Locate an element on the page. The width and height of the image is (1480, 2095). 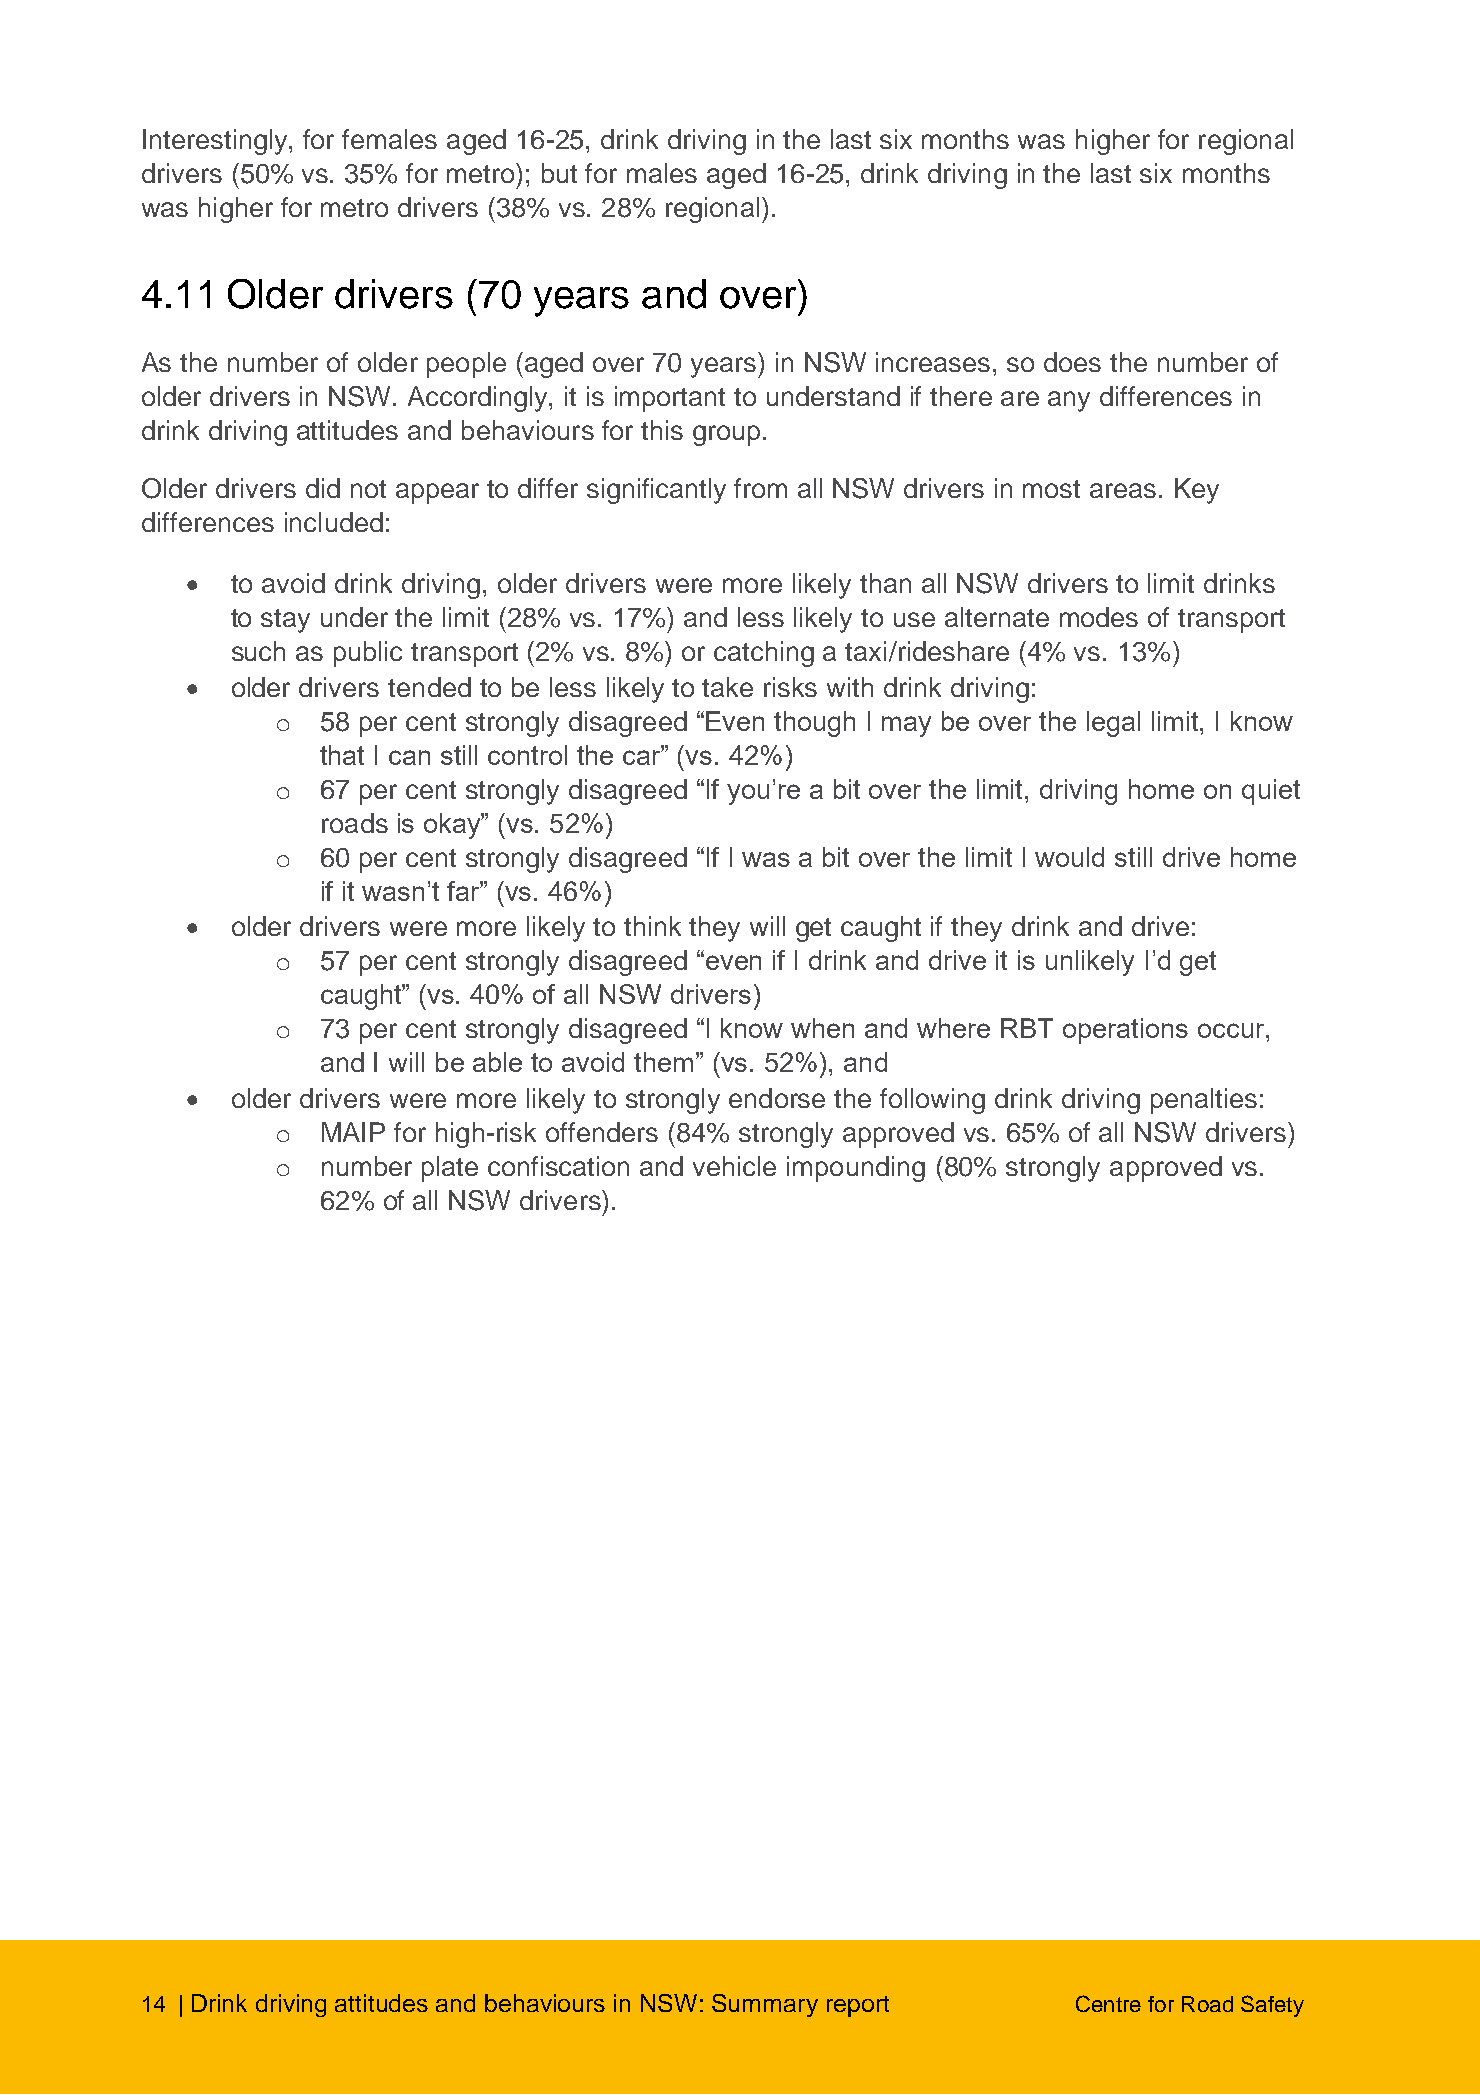
penalties is located at coordinates (1204, 1101).
